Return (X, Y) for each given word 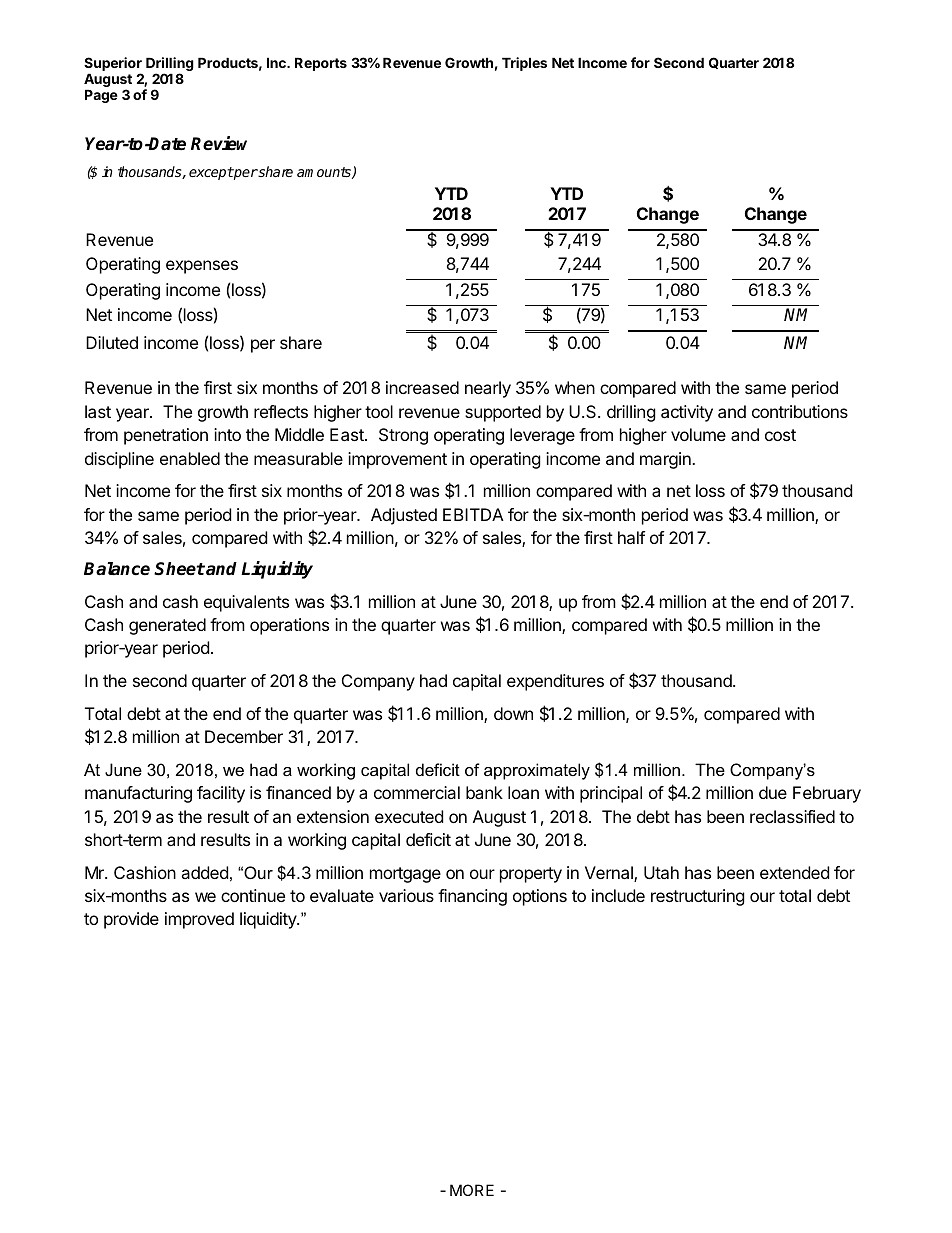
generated (167, 626)
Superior (113, 65)
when (575, 387)
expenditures (555, 682)
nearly (488, 389)
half (631, 537)
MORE (472, 1190)
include (618, 895)
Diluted (112, 342)
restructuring (698, 897)
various (406, 895)
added (204, 872)
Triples (524, 64)
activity (687, 413)
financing (472, 897)
